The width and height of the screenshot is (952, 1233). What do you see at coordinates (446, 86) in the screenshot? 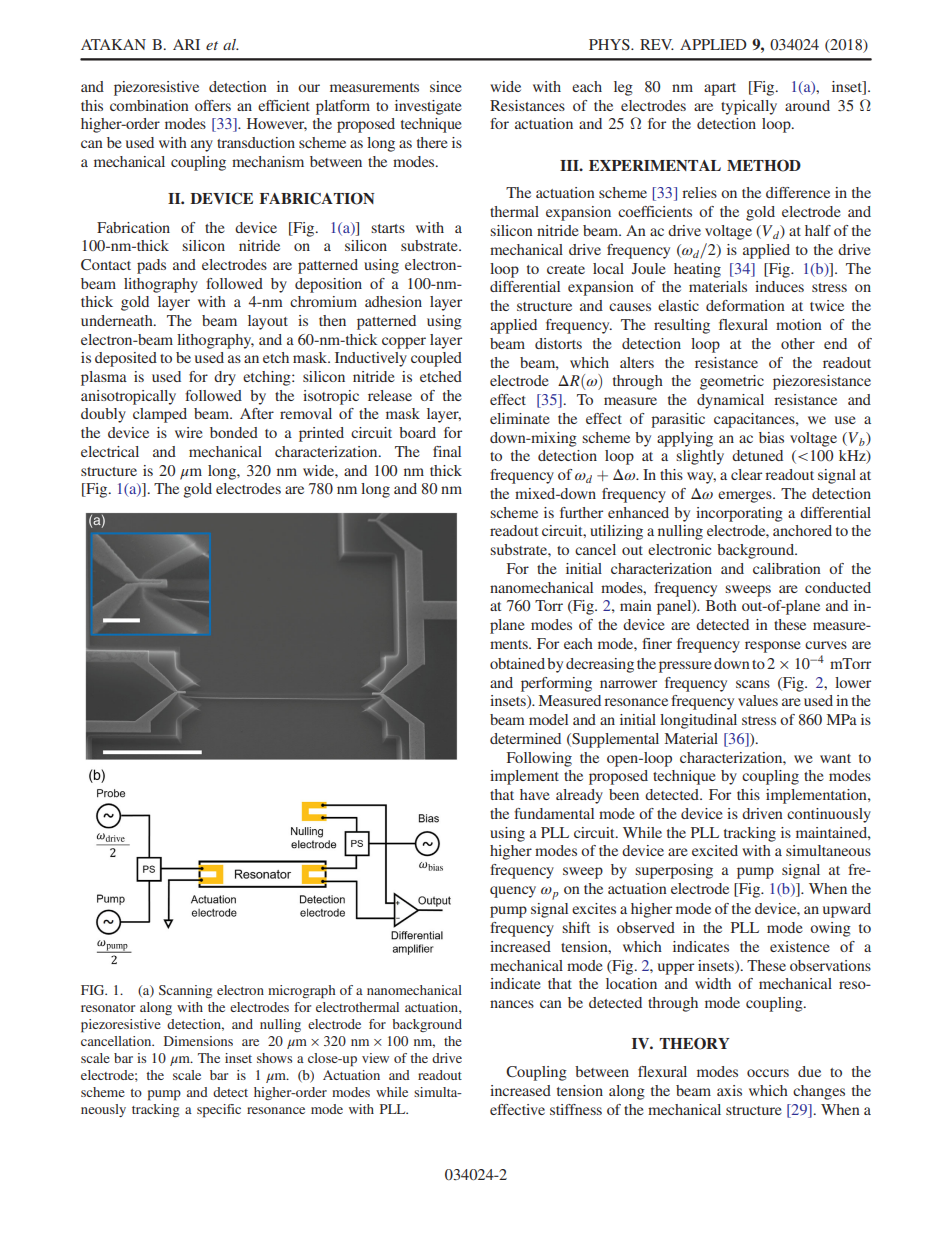
I see `since` at bounding box center [446, 86].
